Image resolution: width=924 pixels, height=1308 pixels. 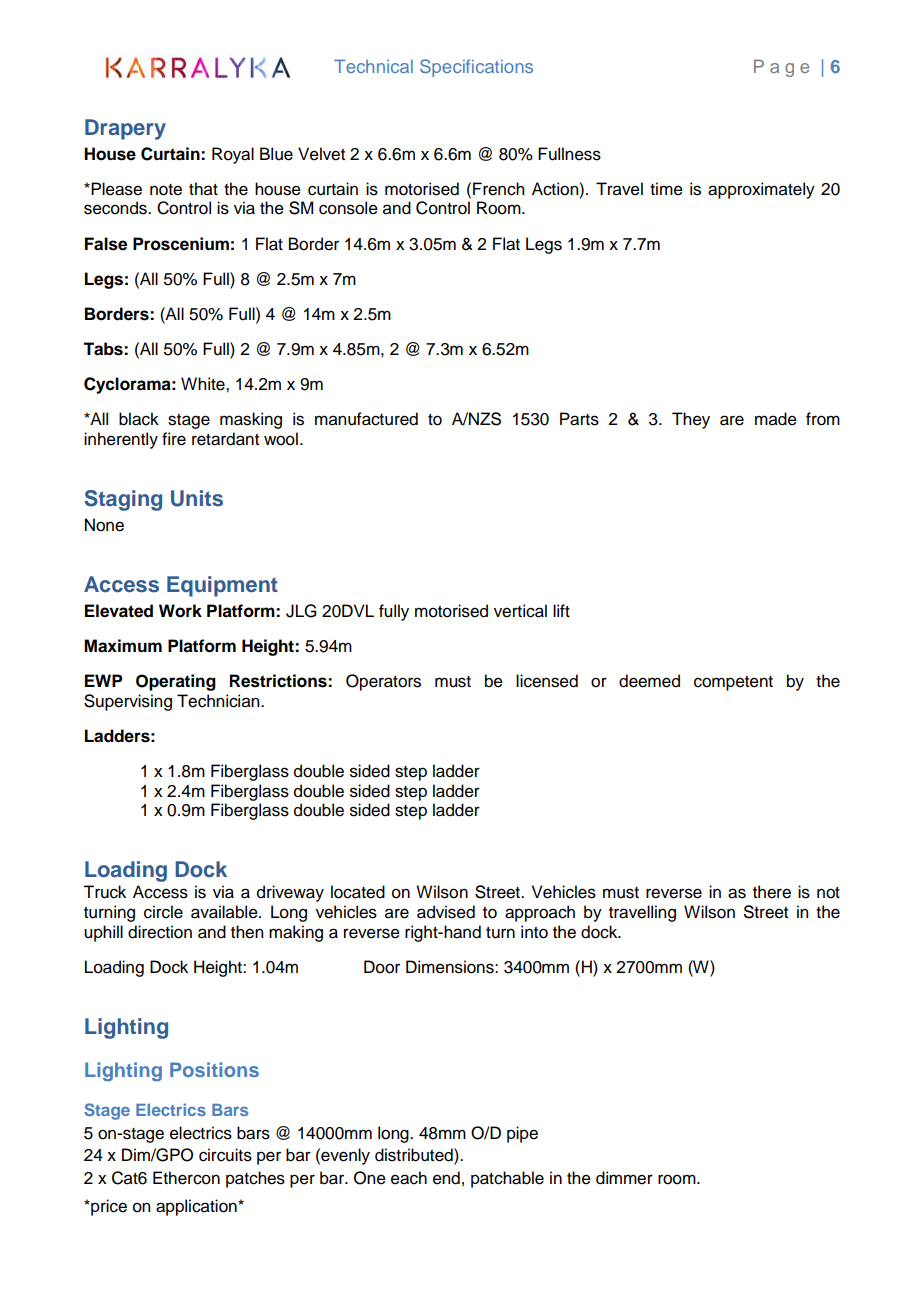 What do you see at coordinates (180, 611) in the image?
I see `Work` at bounding box center [180, 611].
